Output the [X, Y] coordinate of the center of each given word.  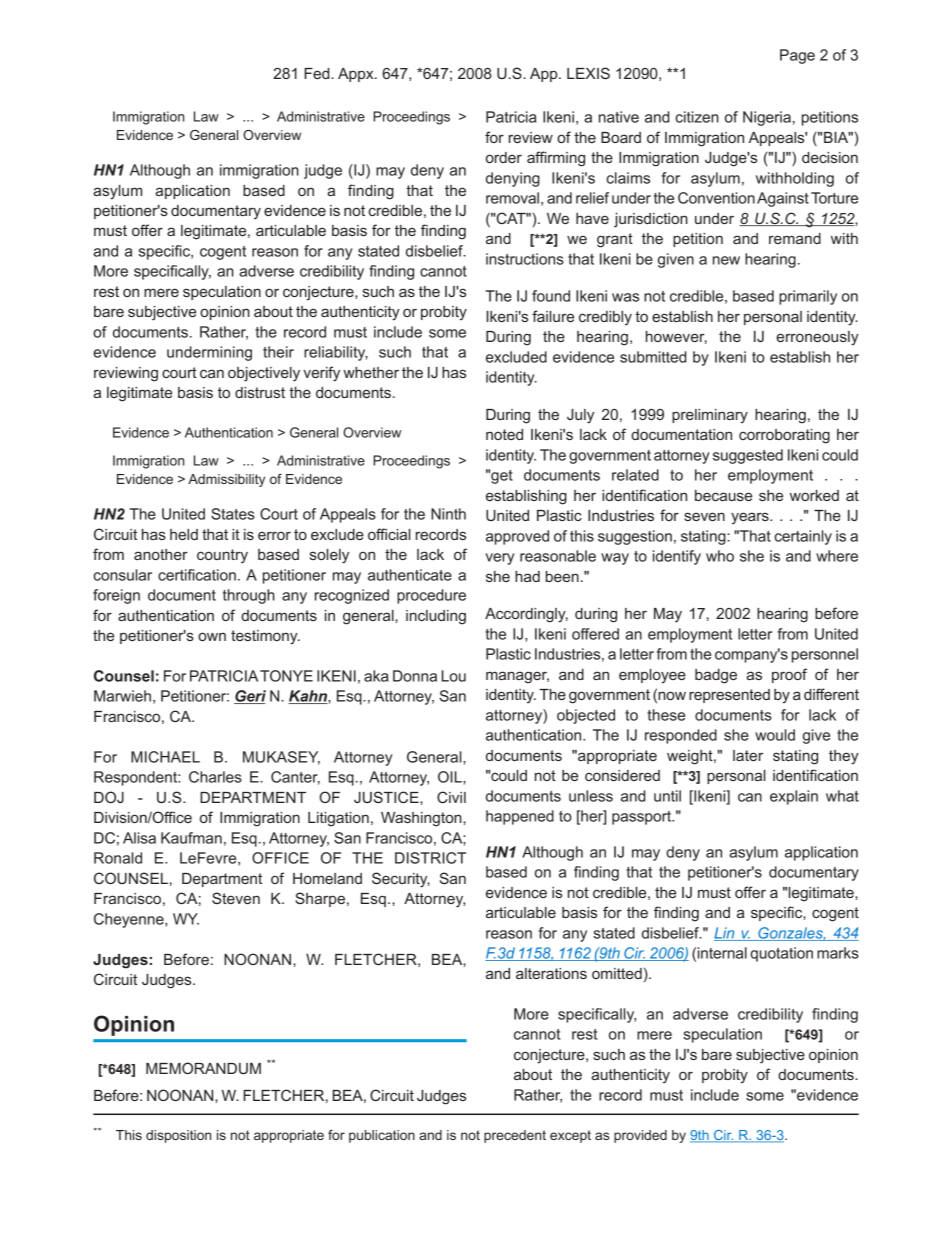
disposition [178, 1136]
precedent [515, 1136]
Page [797, 56]
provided [640, 1136]
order [504, 157]
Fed [318, 73]
